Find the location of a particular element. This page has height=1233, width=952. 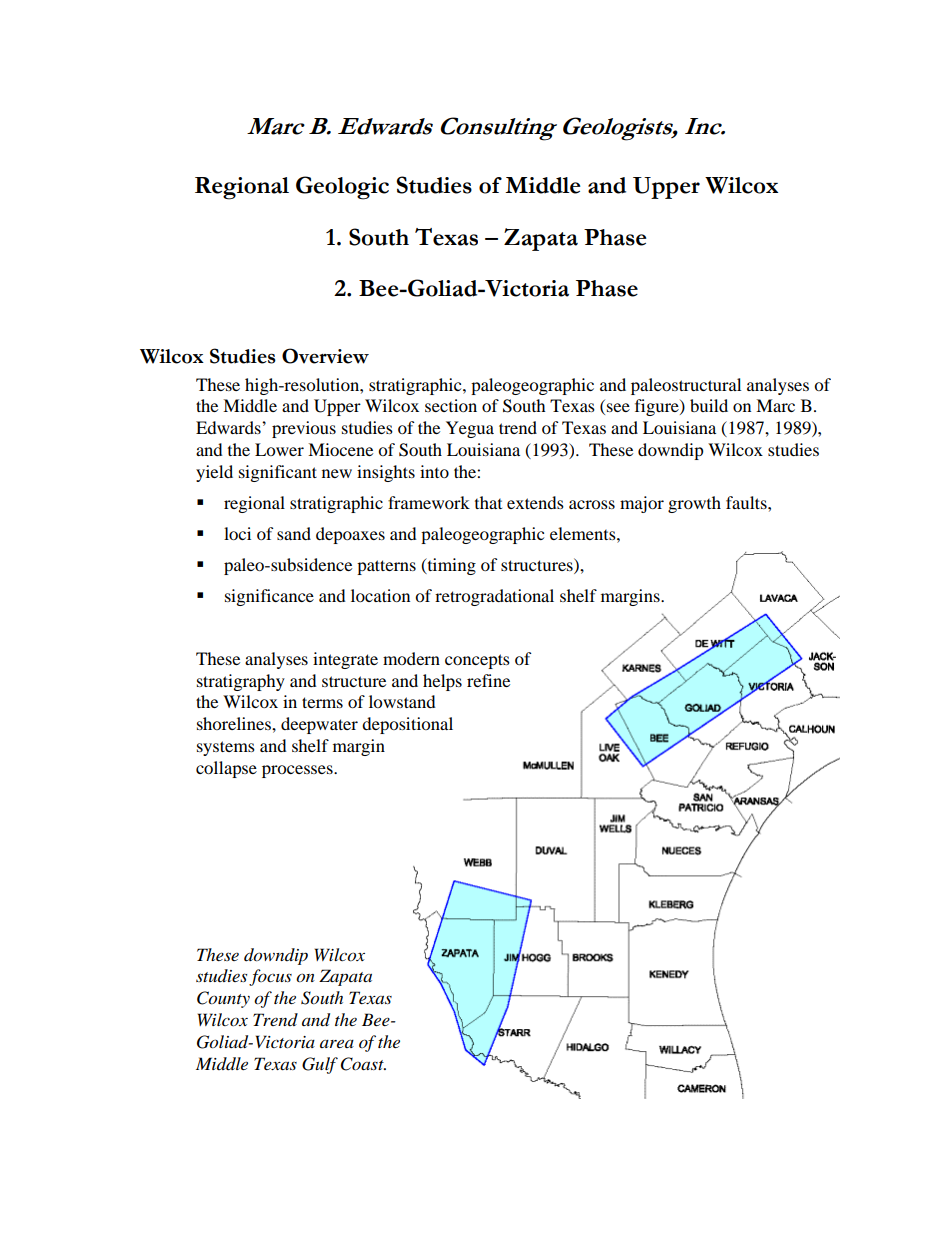

previous is located at coordinates (304, 429).
